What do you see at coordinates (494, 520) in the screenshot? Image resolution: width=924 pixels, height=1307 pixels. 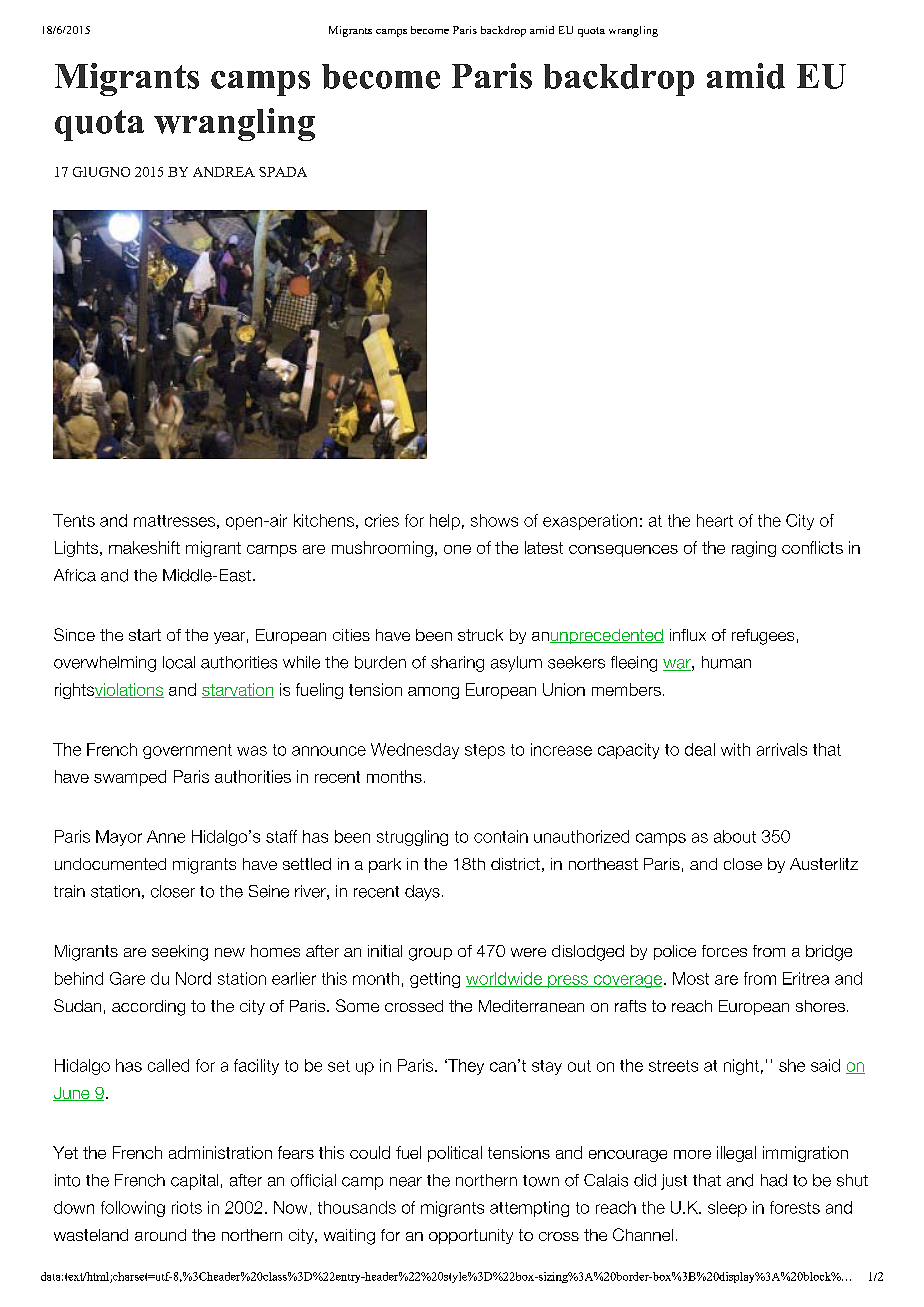 I see `shows` at bounding box center [494, 520].
